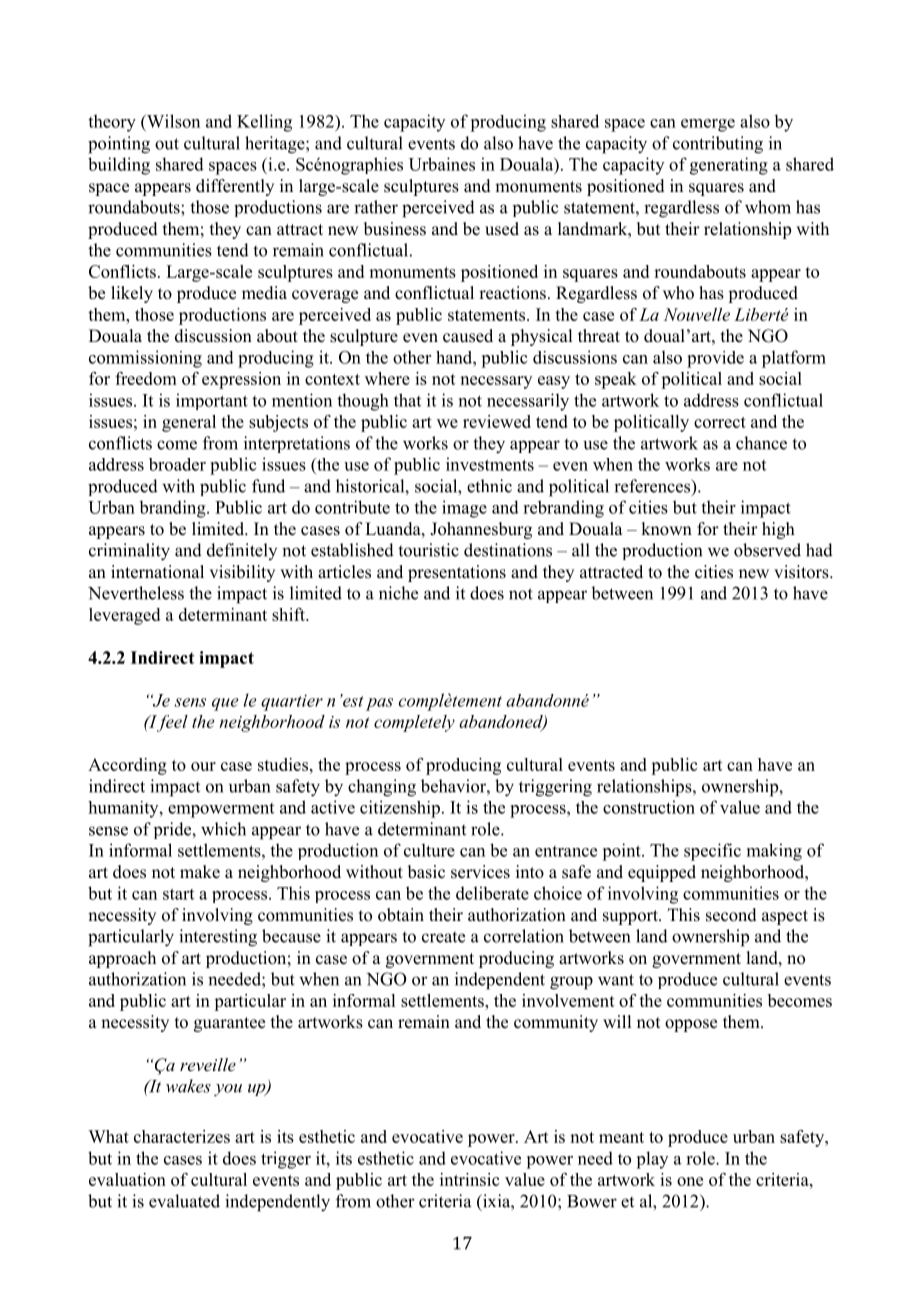 The height and width of the image is (1308, 924). Describe the element at coordinates (376, 207) in the image. I see `rather` at that location.
